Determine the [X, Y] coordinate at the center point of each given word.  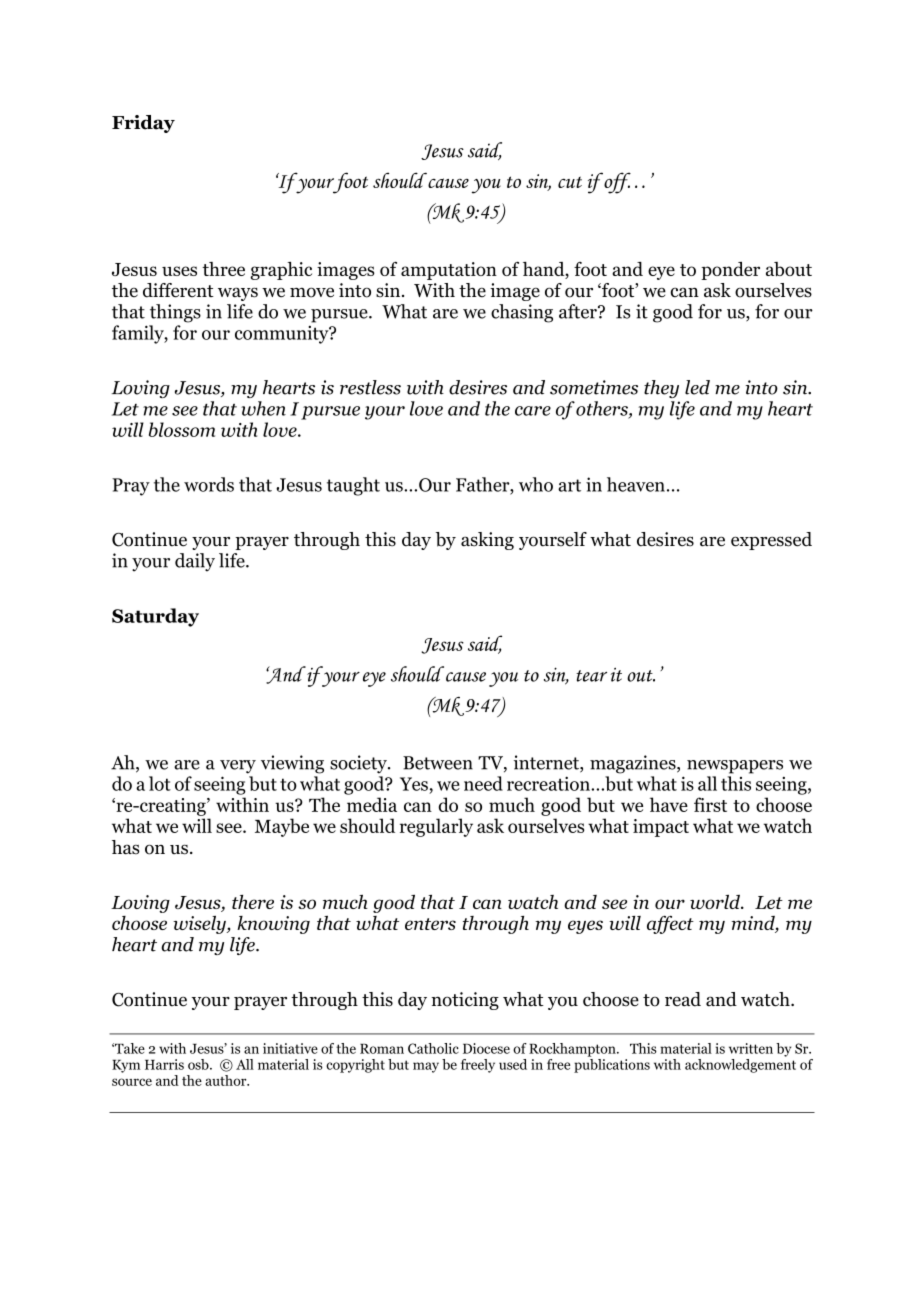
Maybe [282, 827]
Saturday [155, 617]
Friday [143, 124]
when [263, 408]
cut [570, 182]
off [616, 183]
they [661, 389]
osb [199, 1064]
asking [487, 541]
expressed [771, 541]
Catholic [433, 1048]
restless [370, 387]
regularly [436, 827]
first [710, 804]
